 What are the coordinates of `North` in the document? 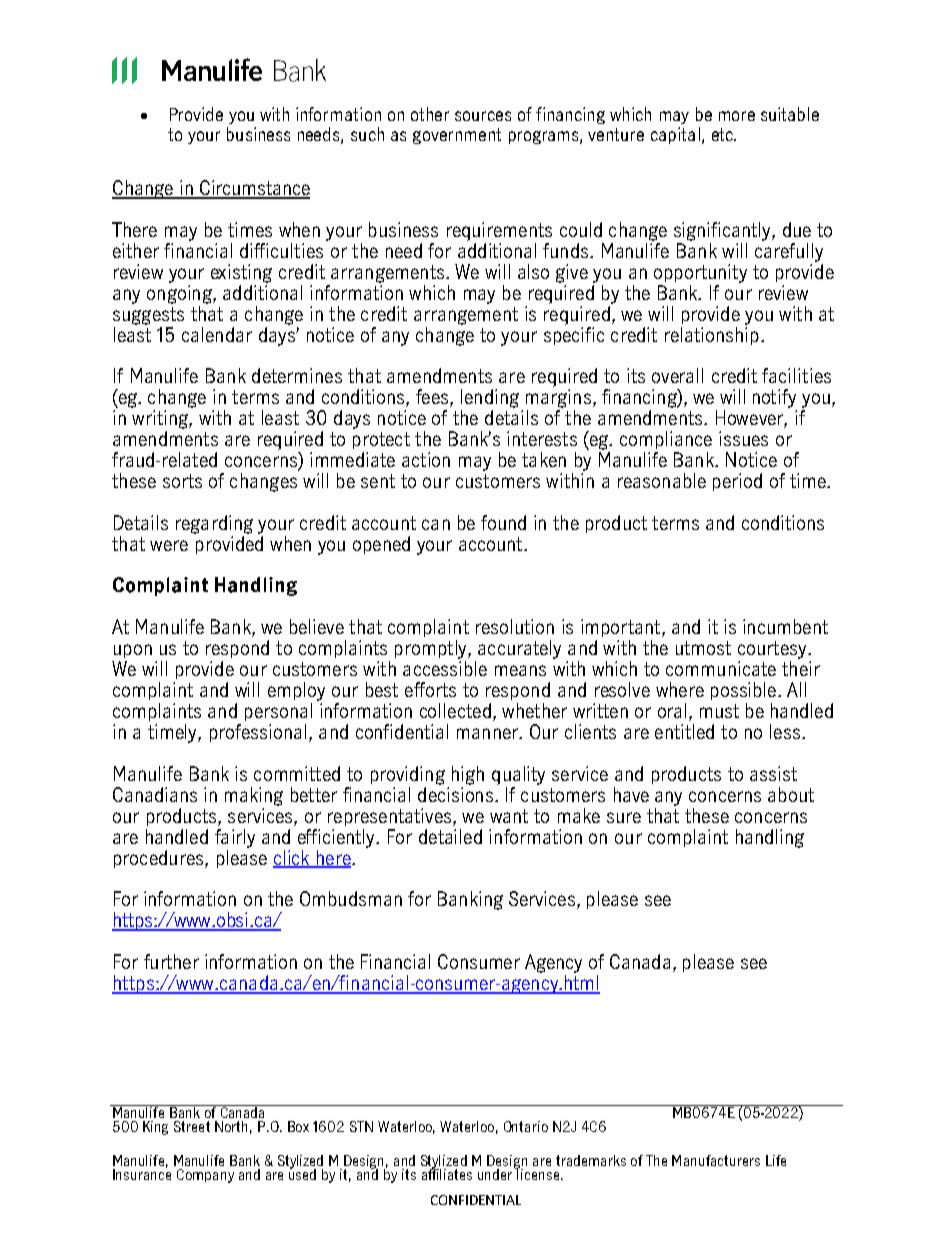 It's located at (231, 1126).
